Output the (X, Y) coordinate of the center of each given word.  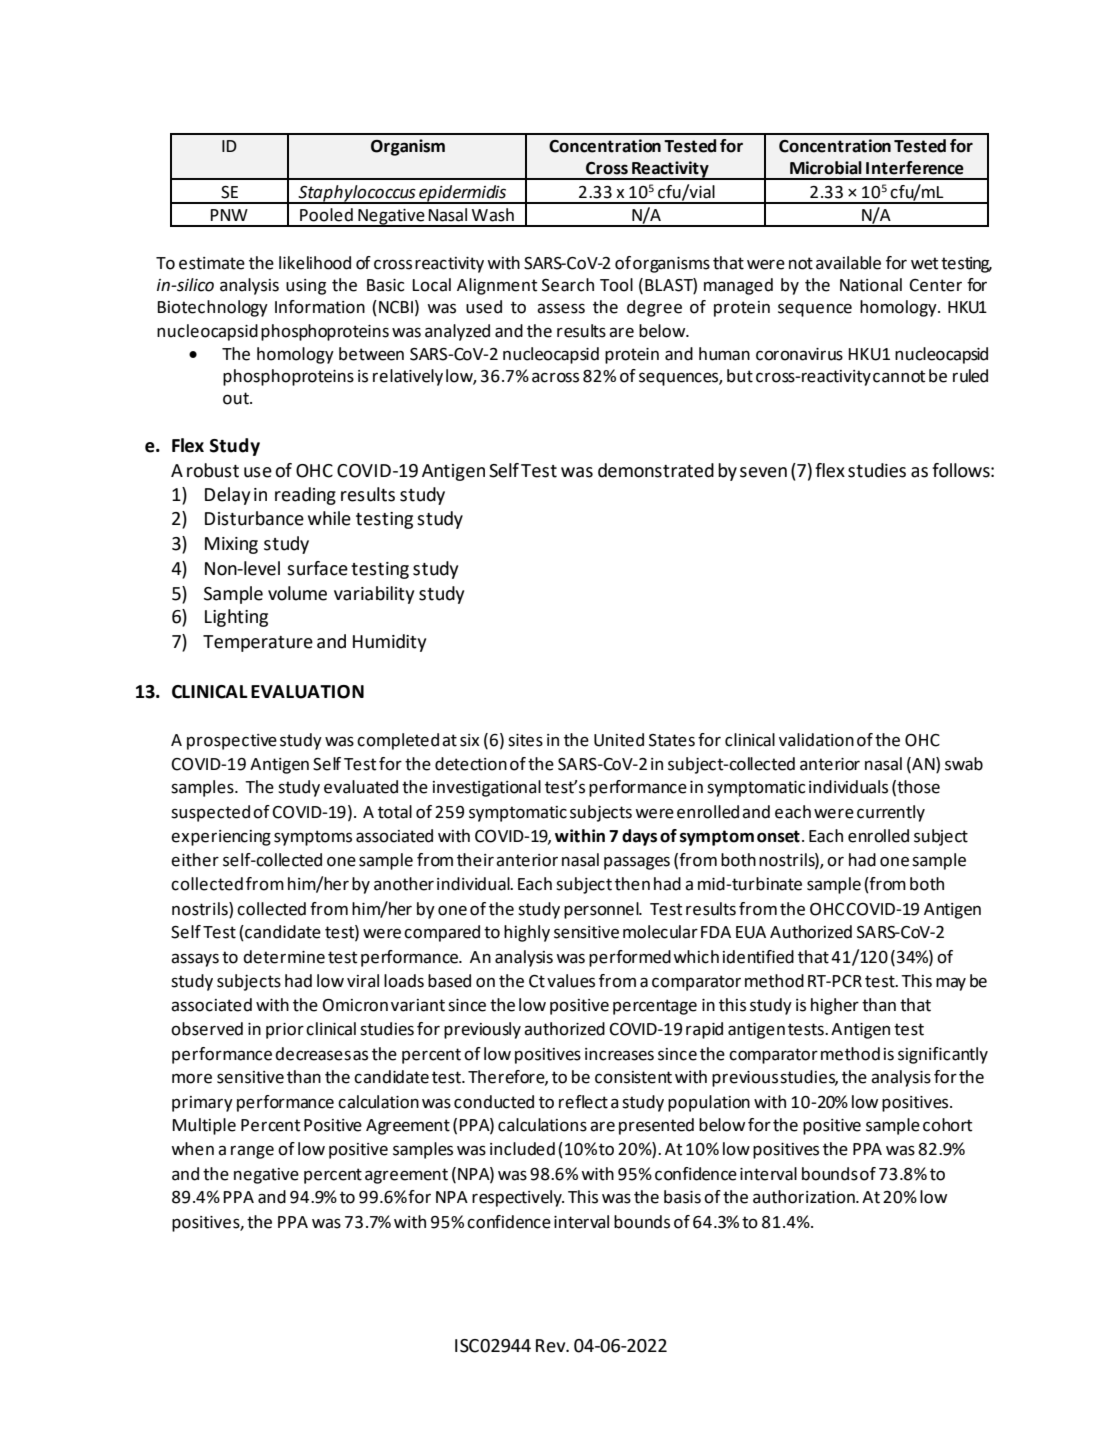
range (252, 1152)
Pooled (326, 215)
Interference (915, 168)
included (522, 1149)
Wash (493, 215)
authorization (805, 1197)
